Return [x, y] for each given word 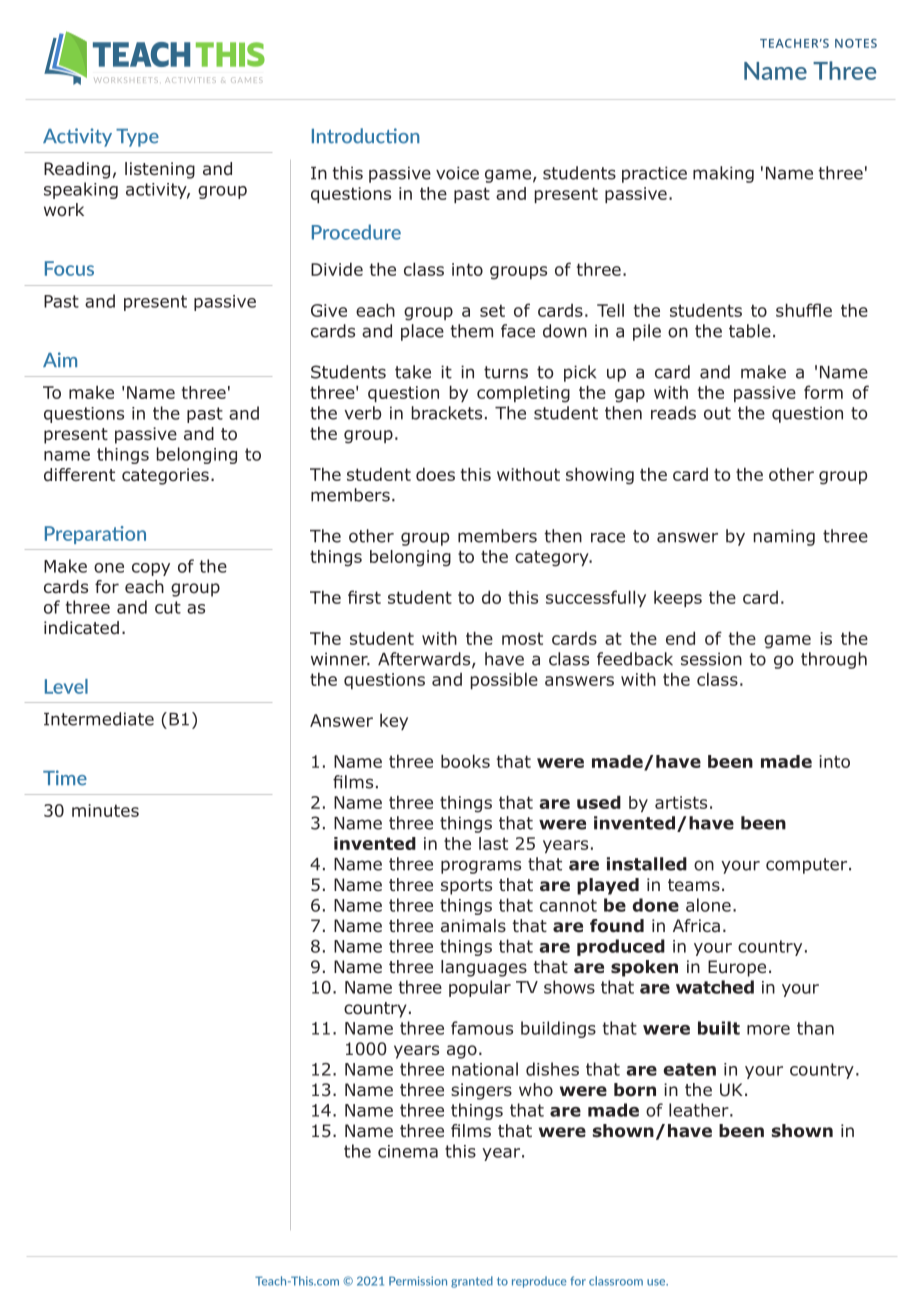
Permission [418, 1281]
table [750, 331]
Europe [737, 968]
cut [168, 607]
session [711, 659]
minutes [105, 810]
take [413, 372]
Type [137, 138]
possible [504, 680]
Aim [60, 359]
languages [484, 968]
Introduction [366, 136]
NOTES [856, 43]
